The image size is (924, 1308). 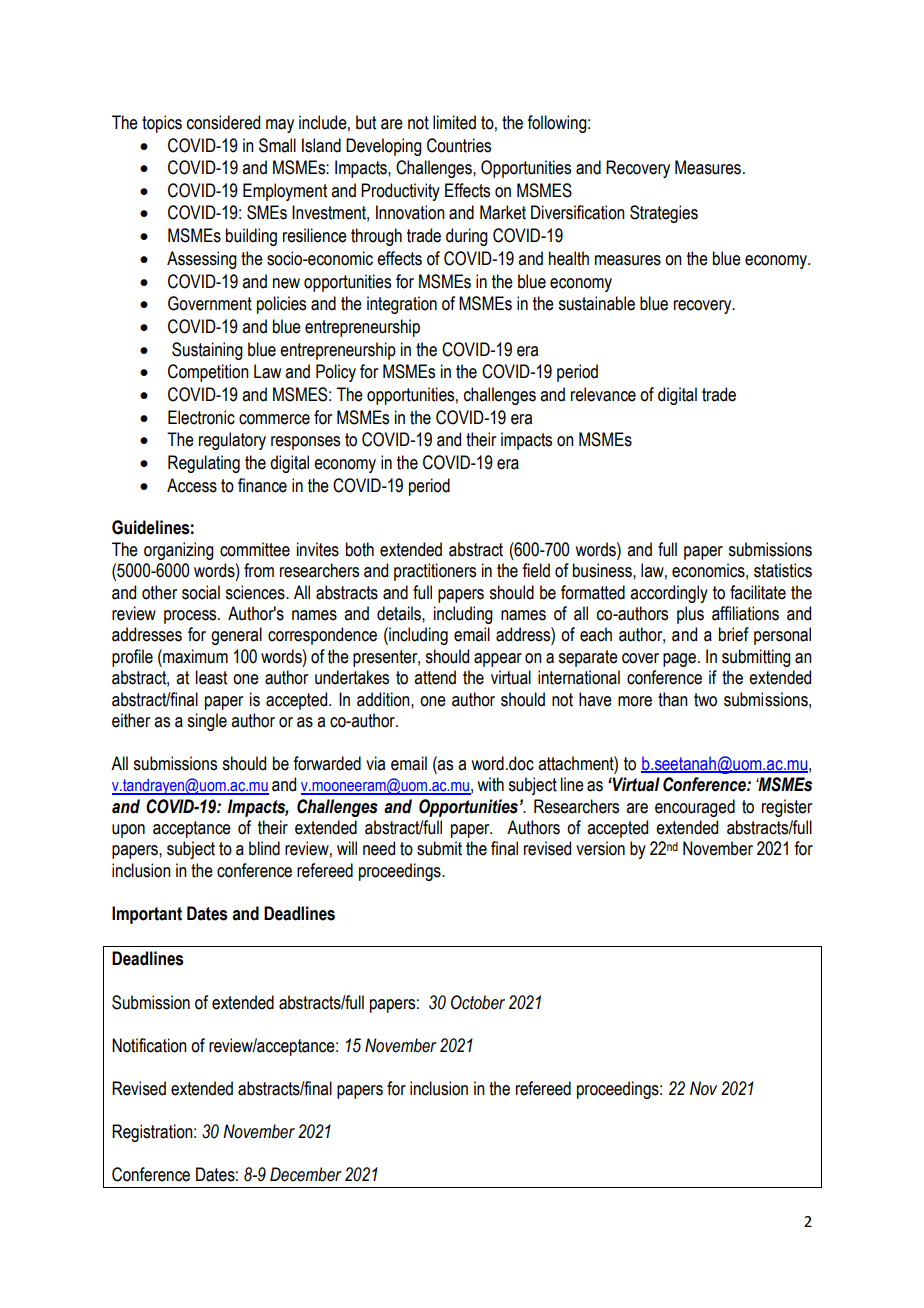 I want to click on statistics, so click(x=783, y=570).
